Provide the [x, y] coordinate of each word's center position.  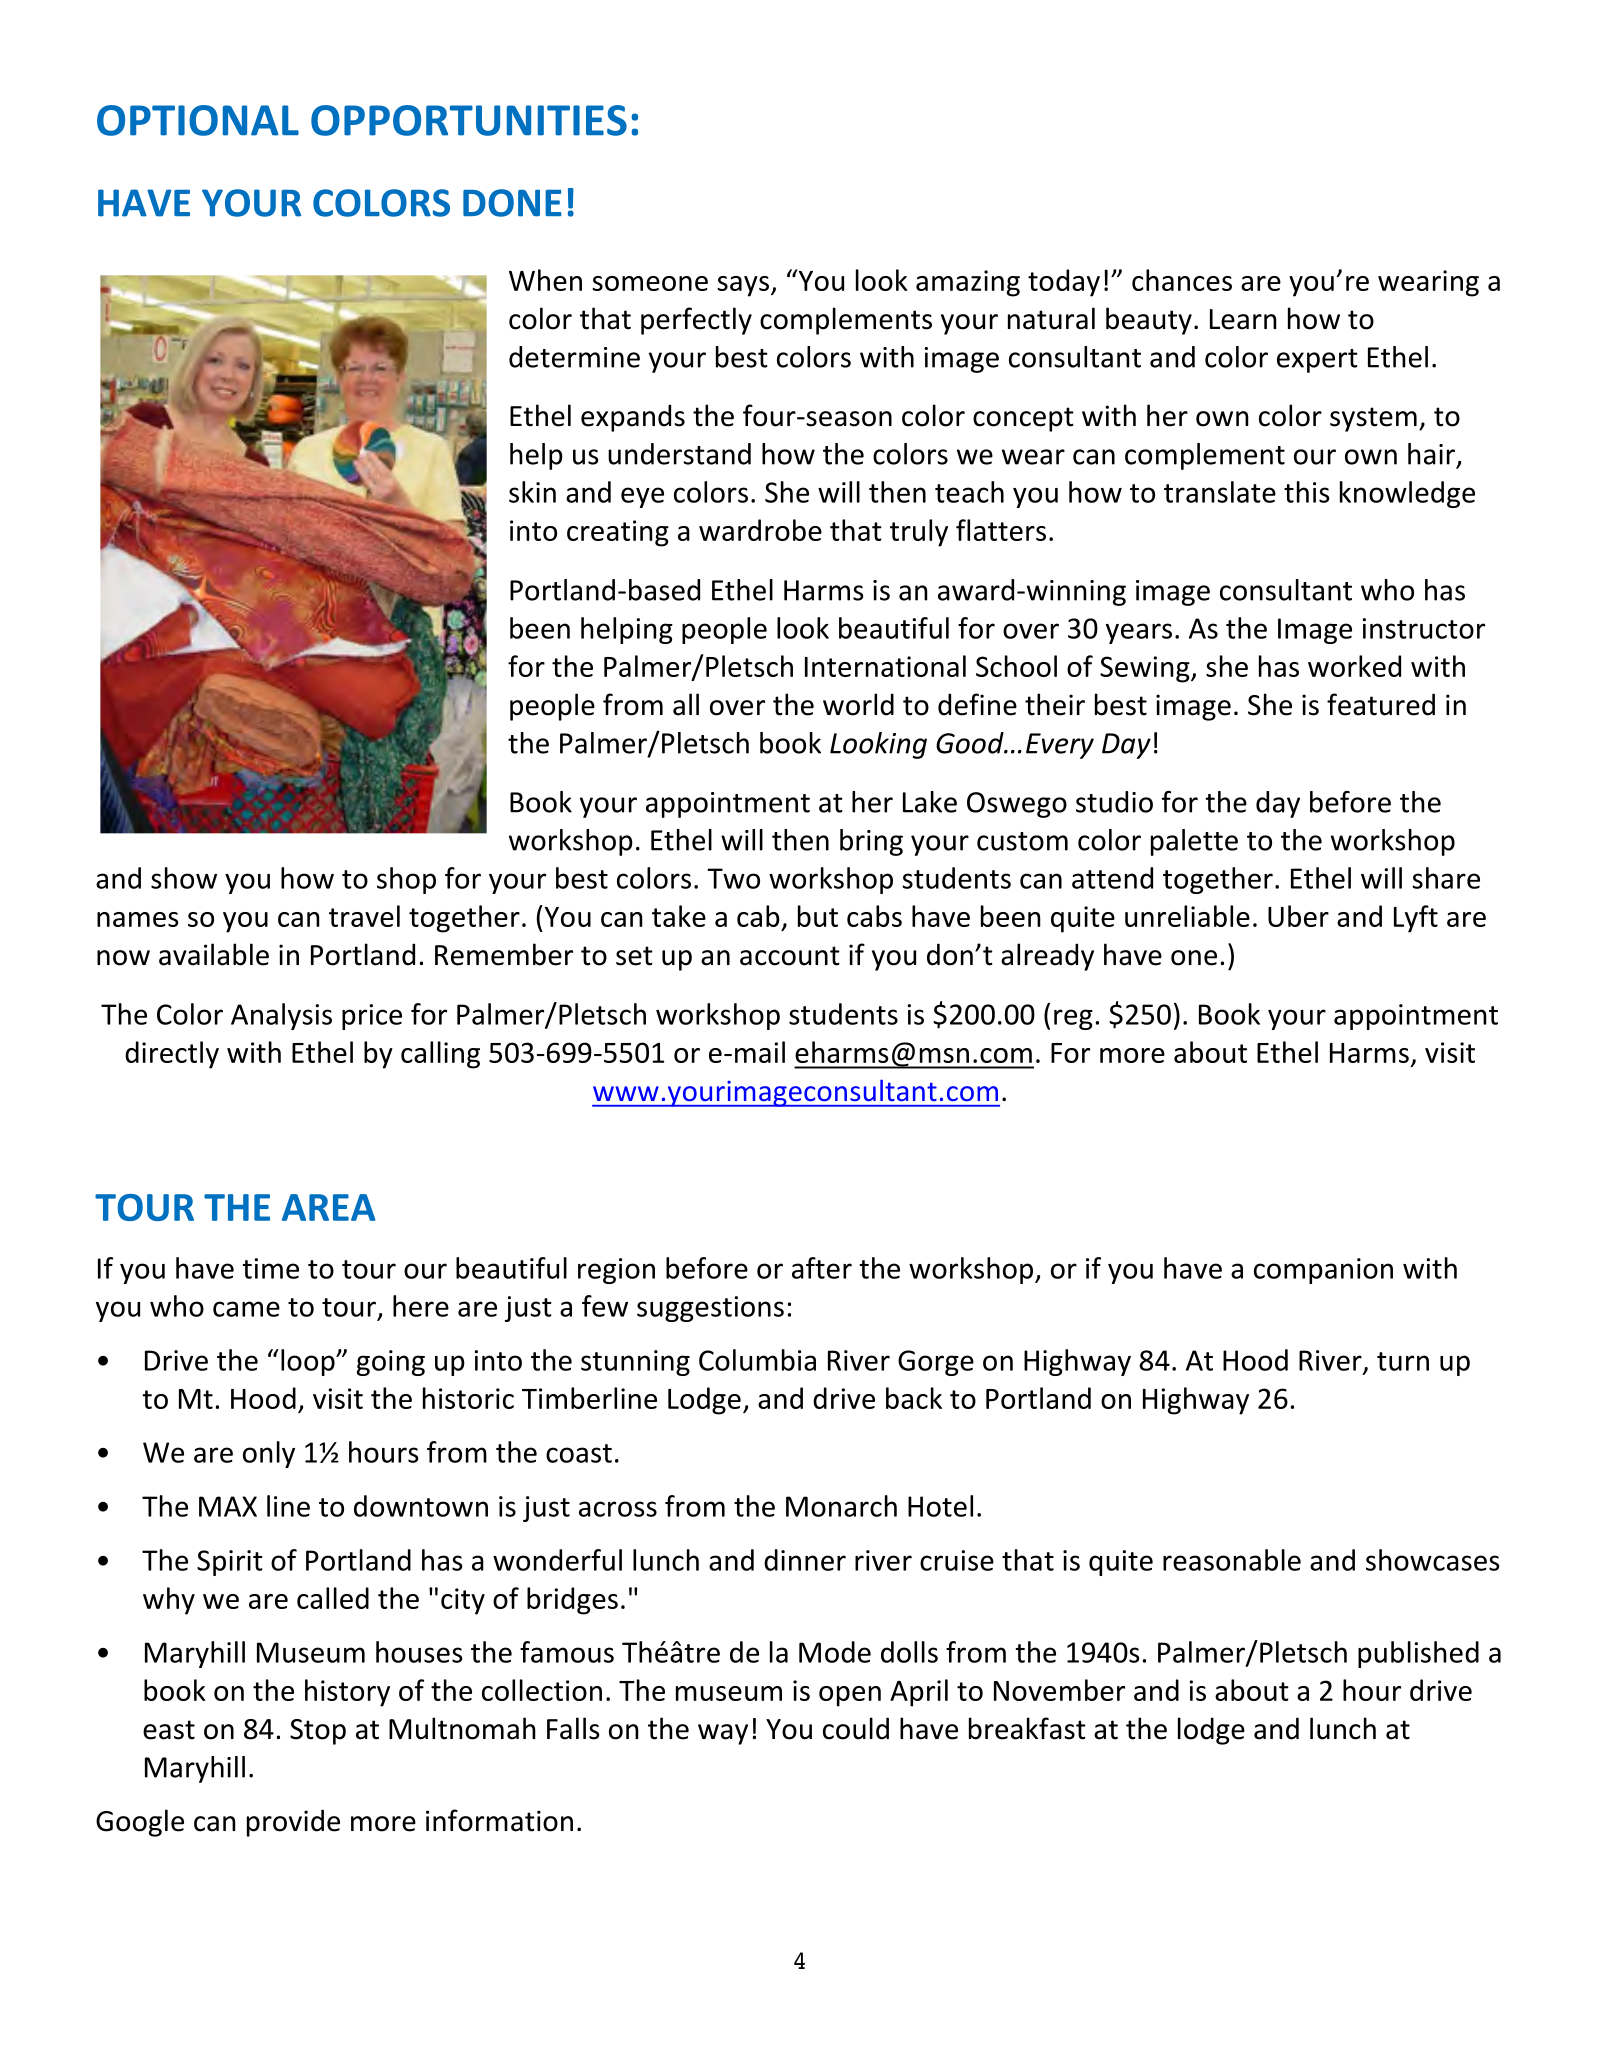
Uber [1298, 916]
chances [1182, 280]
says [743, 286]
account [790, 956]
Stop [318, 1732]
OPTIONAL [198, 120]
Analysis [281, 1016]
